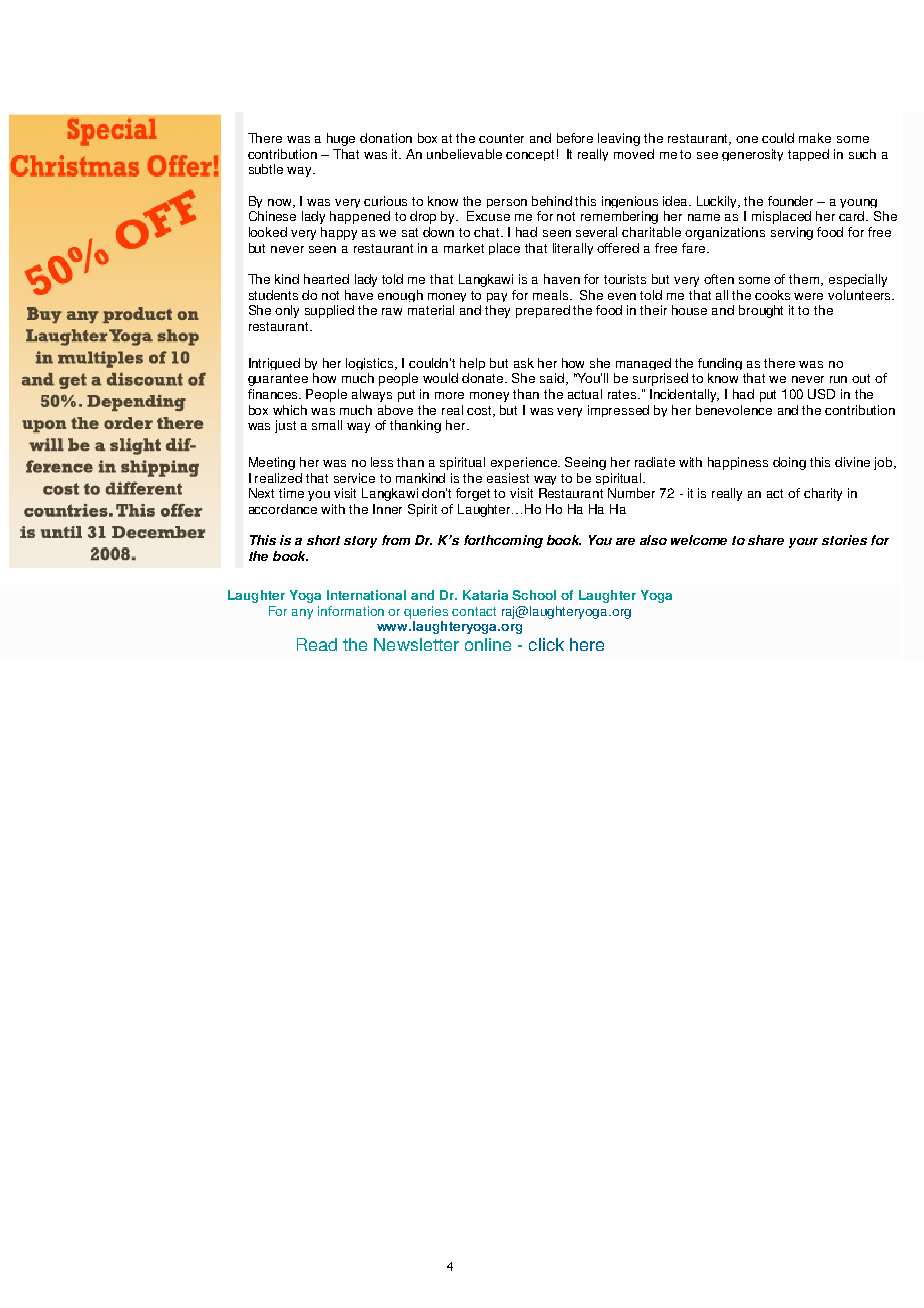 The width and height of the screenshot is (924, 1308). I want to click on Read, so click(317, 644).
